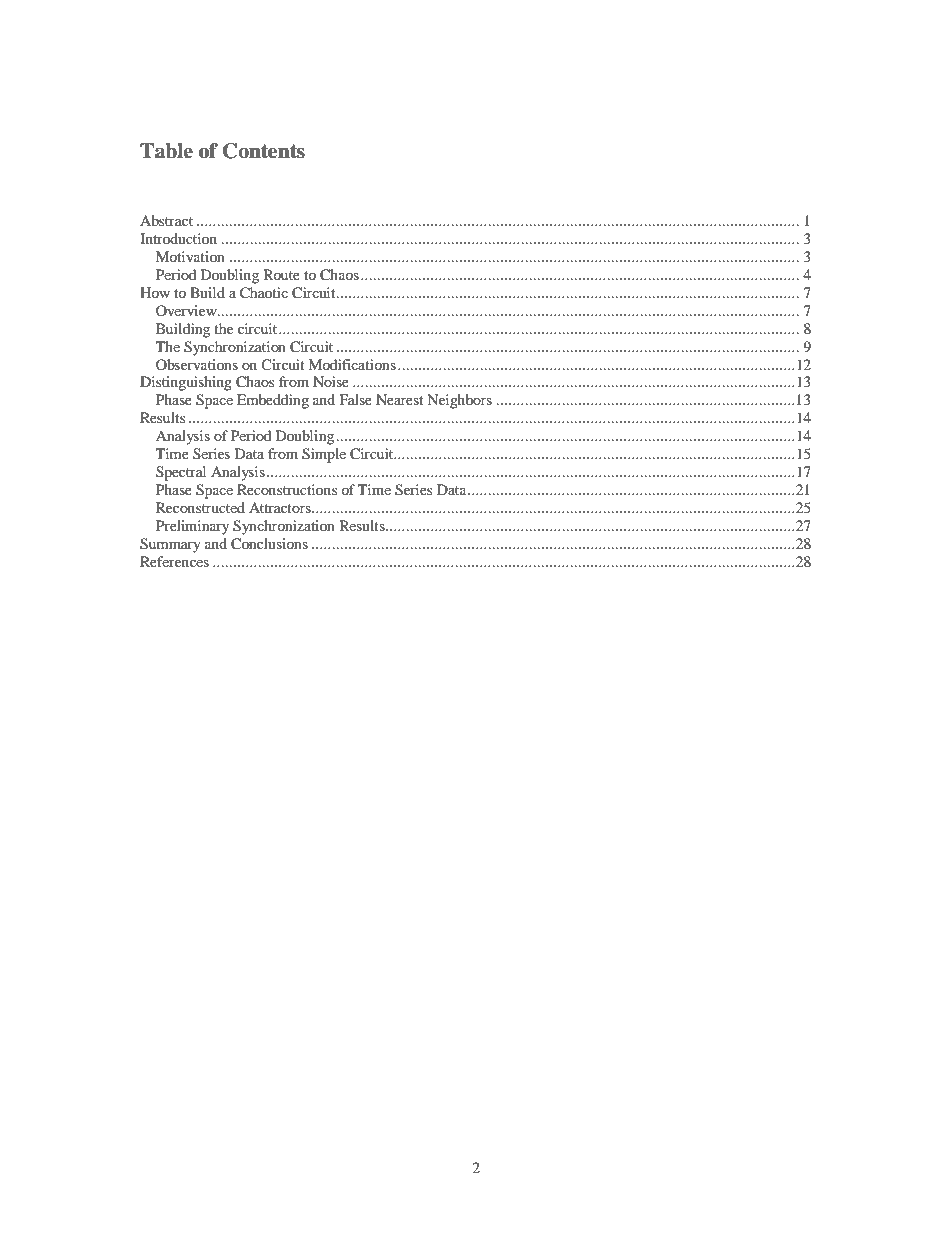  Describe the element at coordinates (166, 151) in the screenshot. I see `Table` at that location.
